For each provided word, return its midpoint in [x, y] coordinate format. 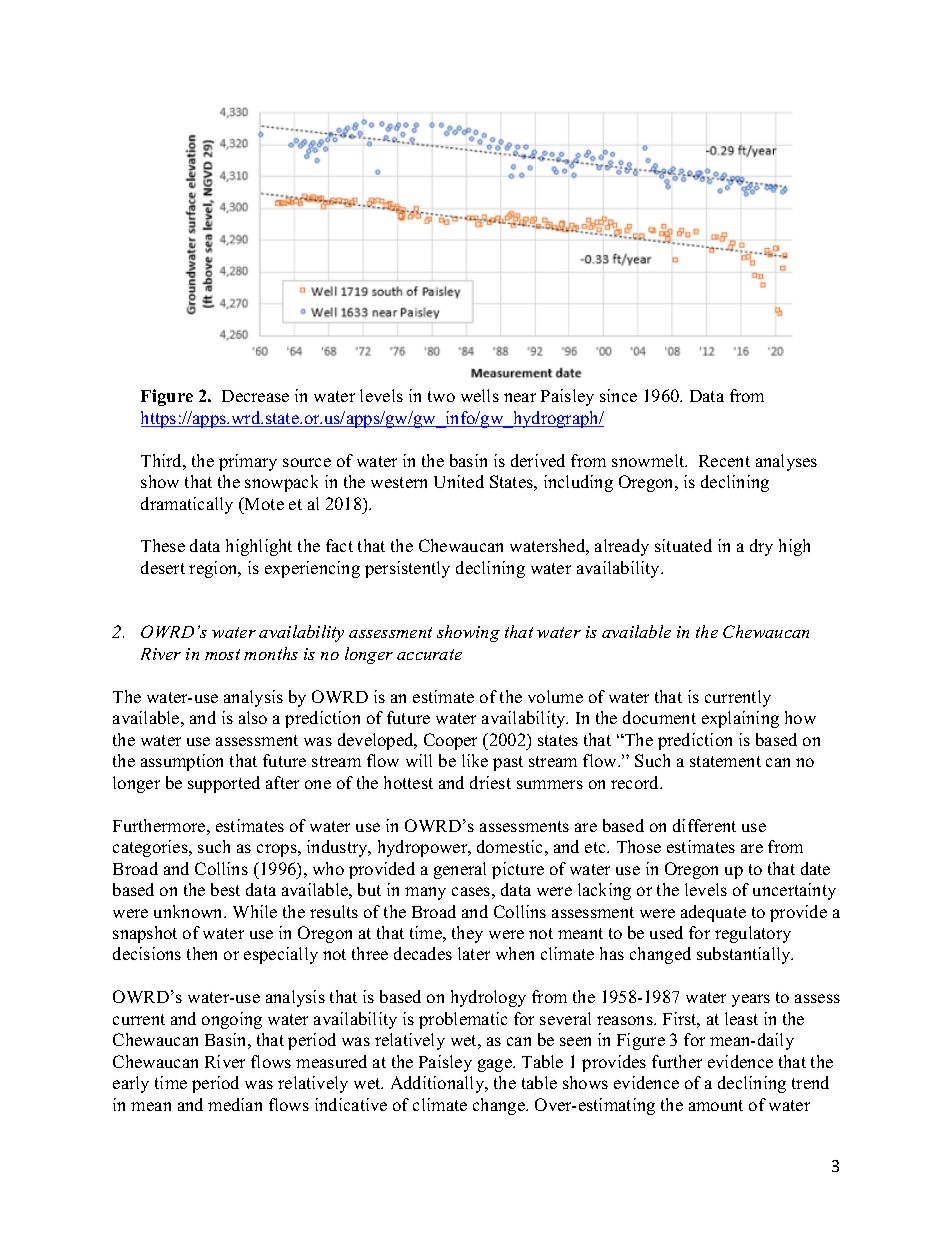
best [225, 889]
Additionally [439, 1084]
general [460, 870]
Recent [724, 461]
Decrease [255, 396]
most [222, 654]
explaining [740, 719]
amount [716, 1105]
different [704, 825]
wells [480, 395]
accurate [429, 654]
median [235, 1104]
